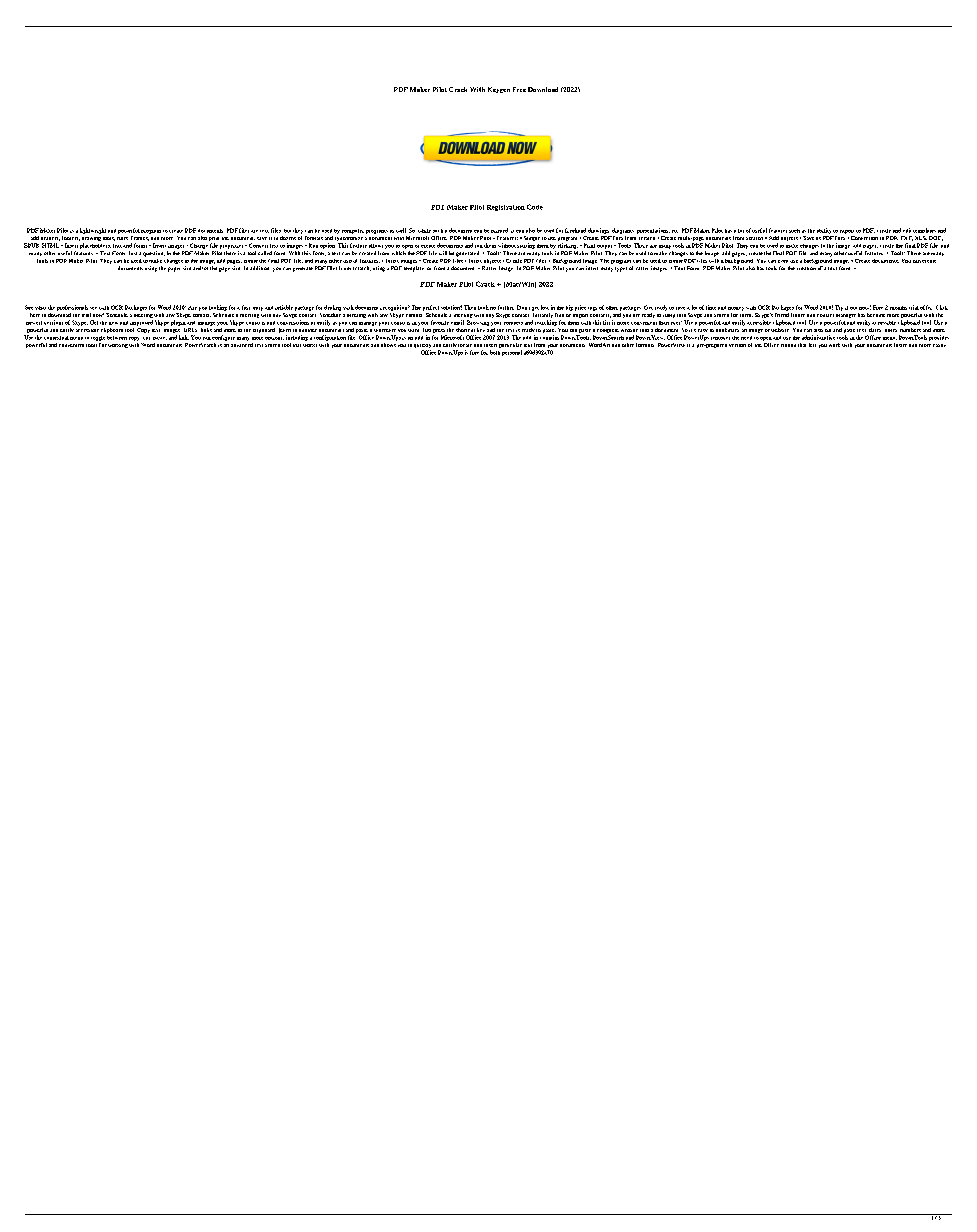  Describe the element at coordinates (499, 90) in the screenshot. I see `Keygen` at that location.
